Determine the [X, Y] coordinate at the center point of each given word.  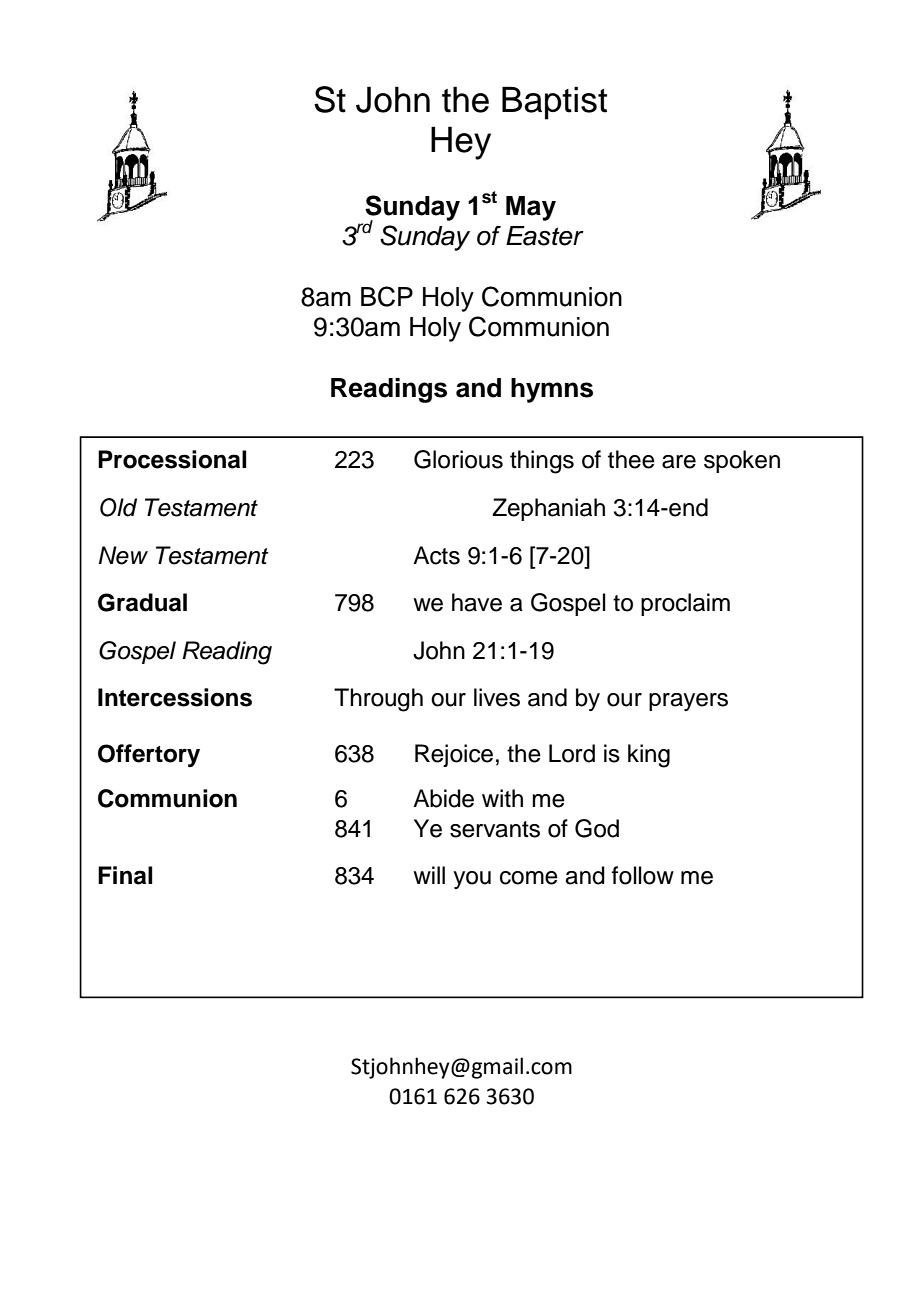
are [679, 462]
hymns [552, 390]
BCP [387, 296]
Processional [172, 459]
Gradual [142, 602]
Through [378, 700]
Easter [545, 236]
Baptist [554, 103]
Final [125, 875]
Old [118, 507]
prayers [688, 702]
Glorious [458, 459]
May [531, 208]
